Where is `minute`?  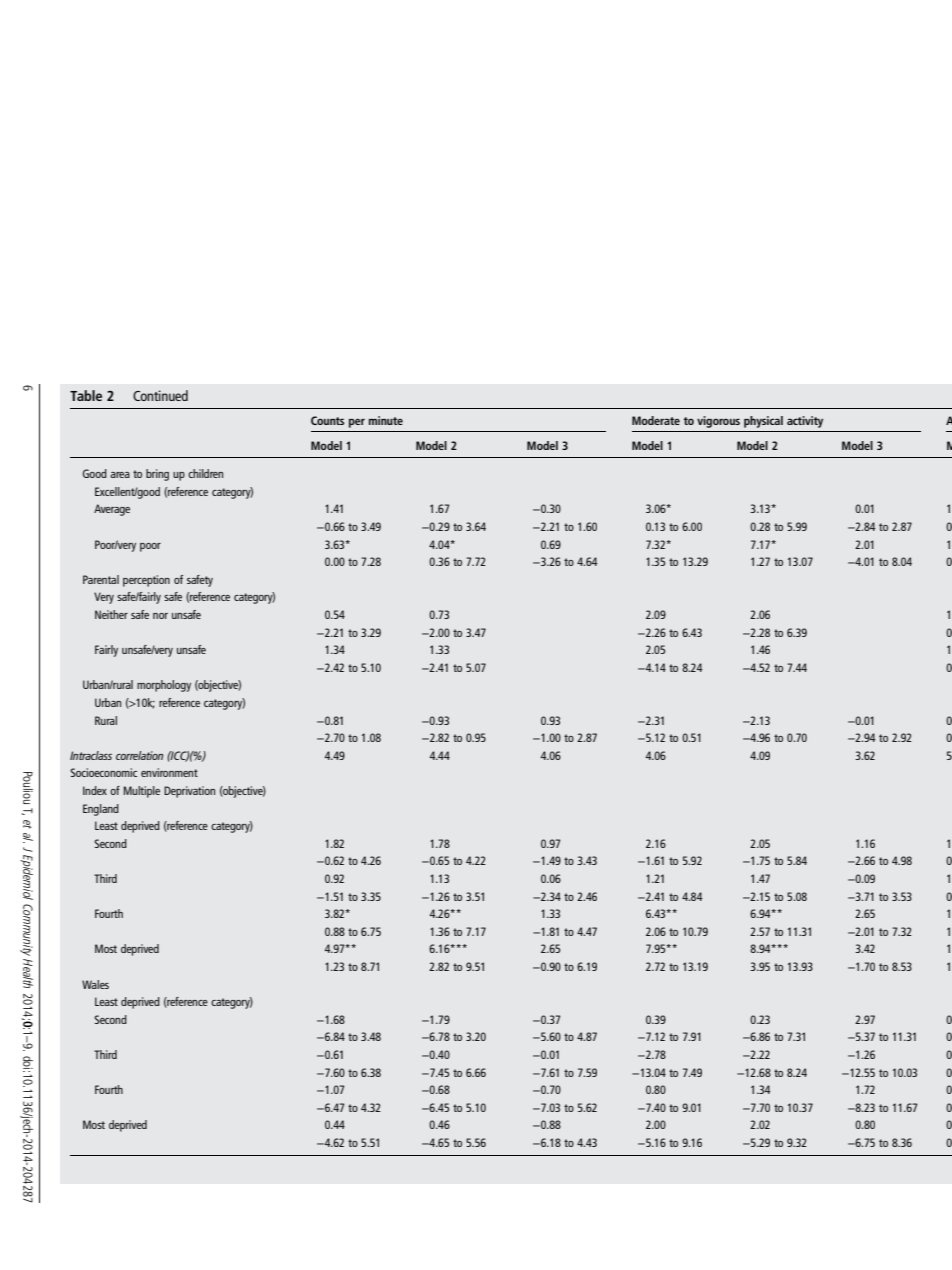 minute is located at coordinates (386, 420).
